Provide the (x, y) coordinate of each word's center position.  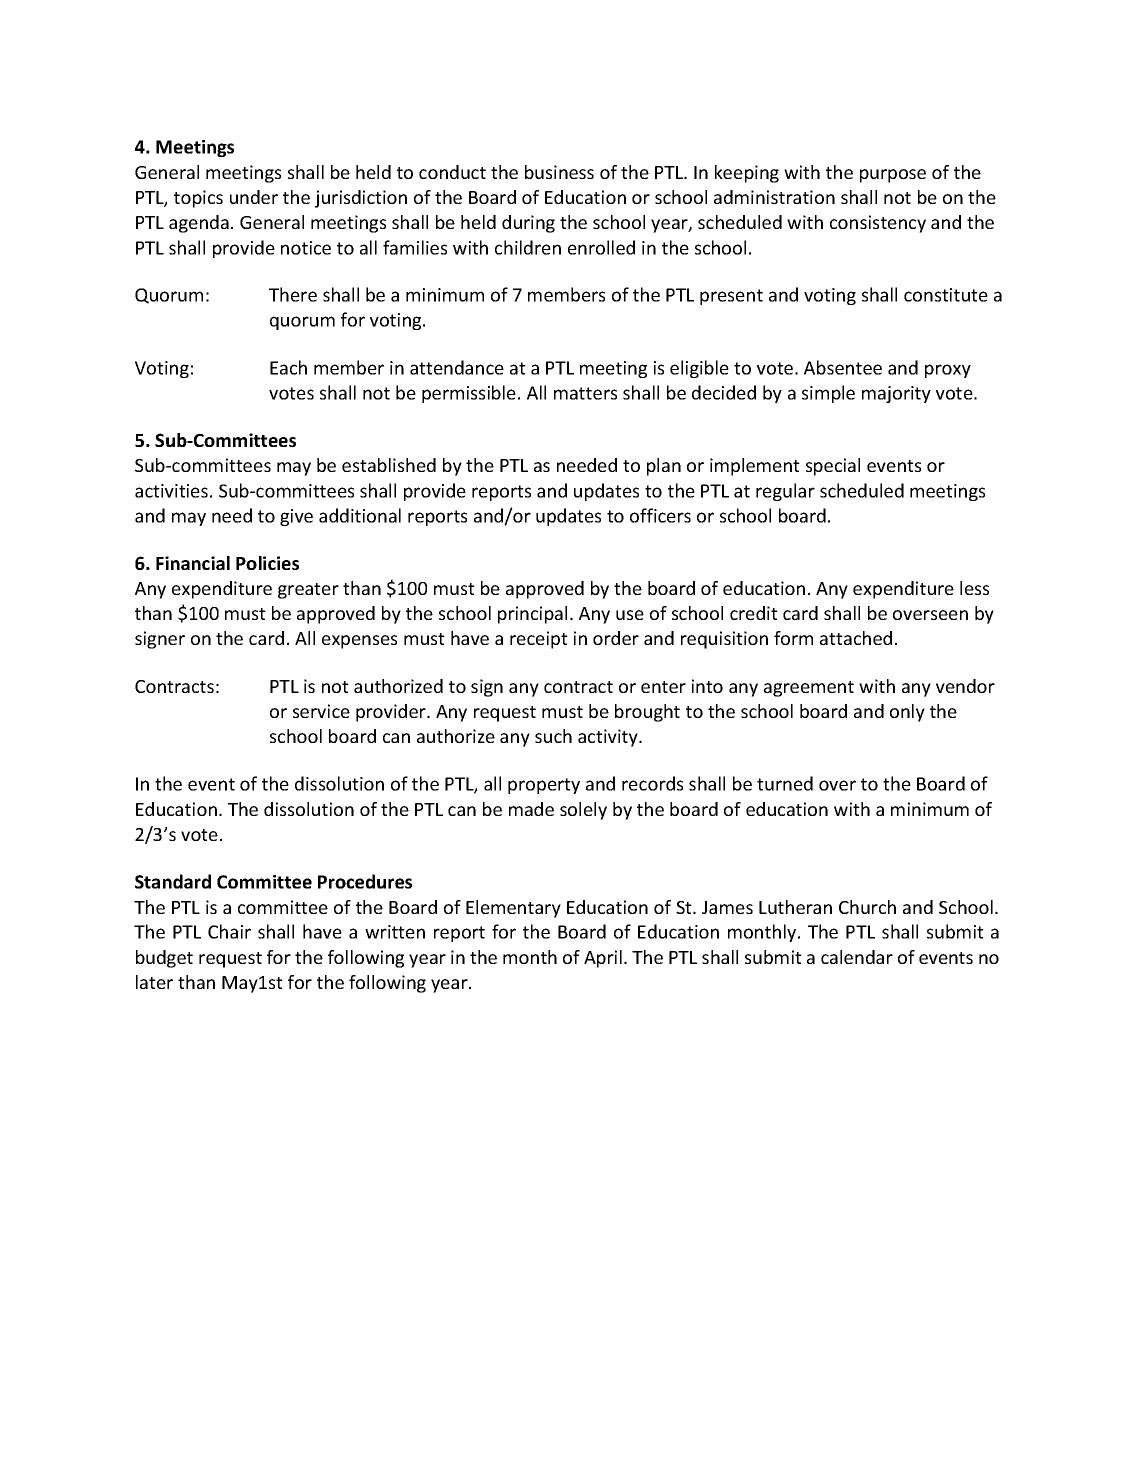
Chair (229, 931)
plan (664, 467)
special (833, 467)
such (553, 736)
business (559, 172)
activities (171, 491)
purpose (893, 176)
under (254, 197)
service (321, 711)
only (907, 713)
